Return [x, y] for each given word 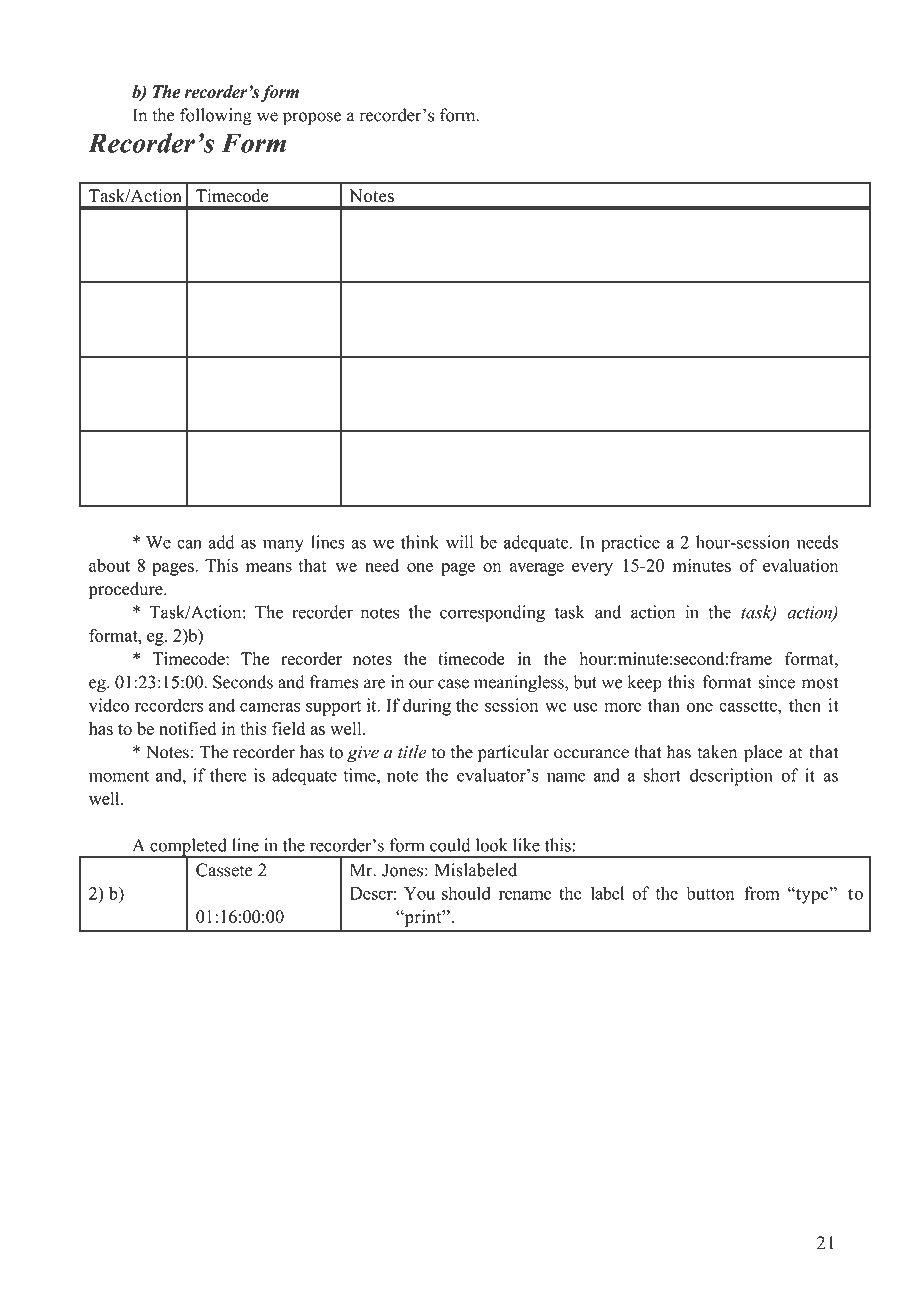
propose [312, 119]
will [459, 542]
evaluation [800, 565]
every [592, 569]
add [221, 542]
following [216, 117]
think [420, 542]
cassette [749, 706]
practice [630, 544]
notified [187, 728]
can [189, 544]
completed [188, 848]
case [453, 684]
